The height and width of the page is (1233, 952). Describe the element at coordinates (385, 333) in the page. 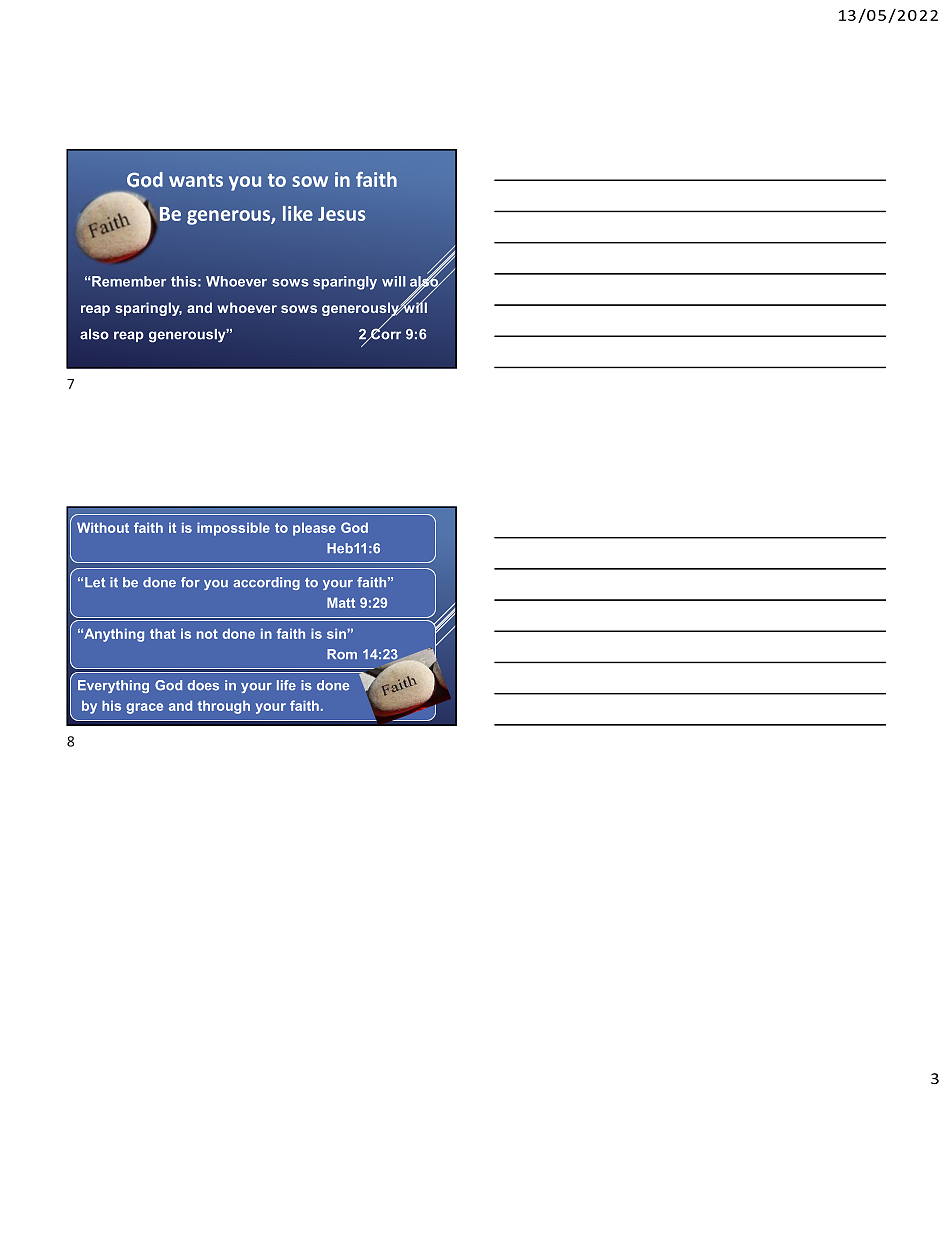

I see `Corr` at that location.
